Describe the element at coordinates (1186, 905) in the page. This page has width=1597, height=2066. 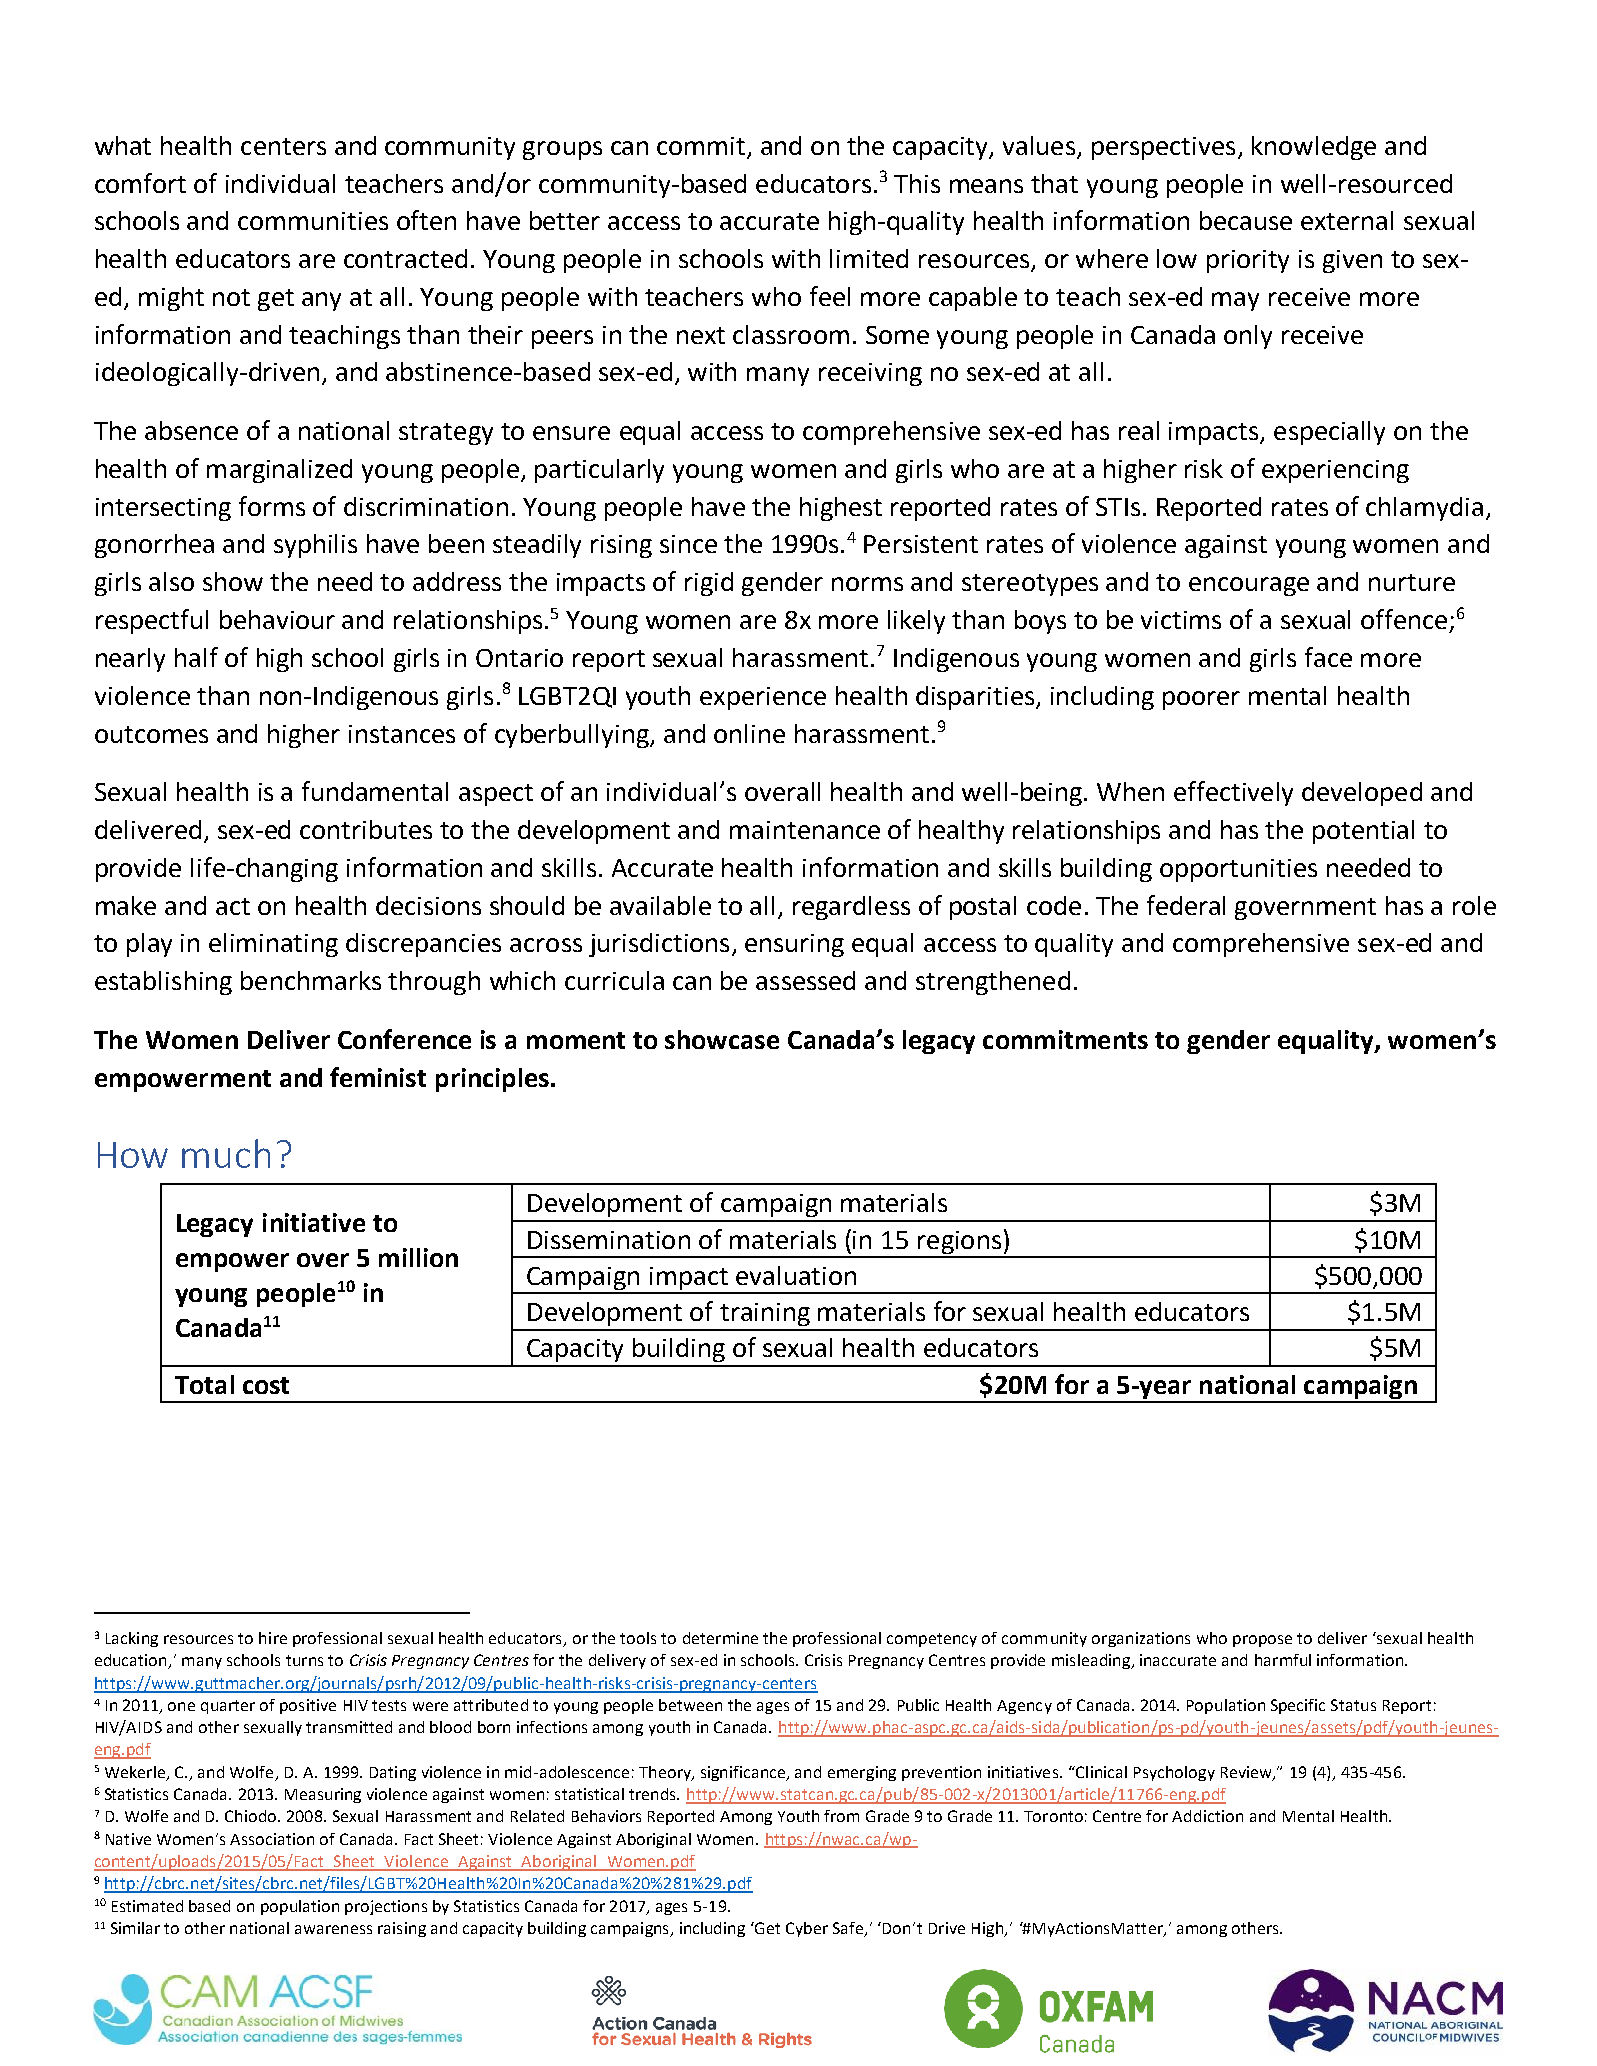
I see `federal` at that location.
